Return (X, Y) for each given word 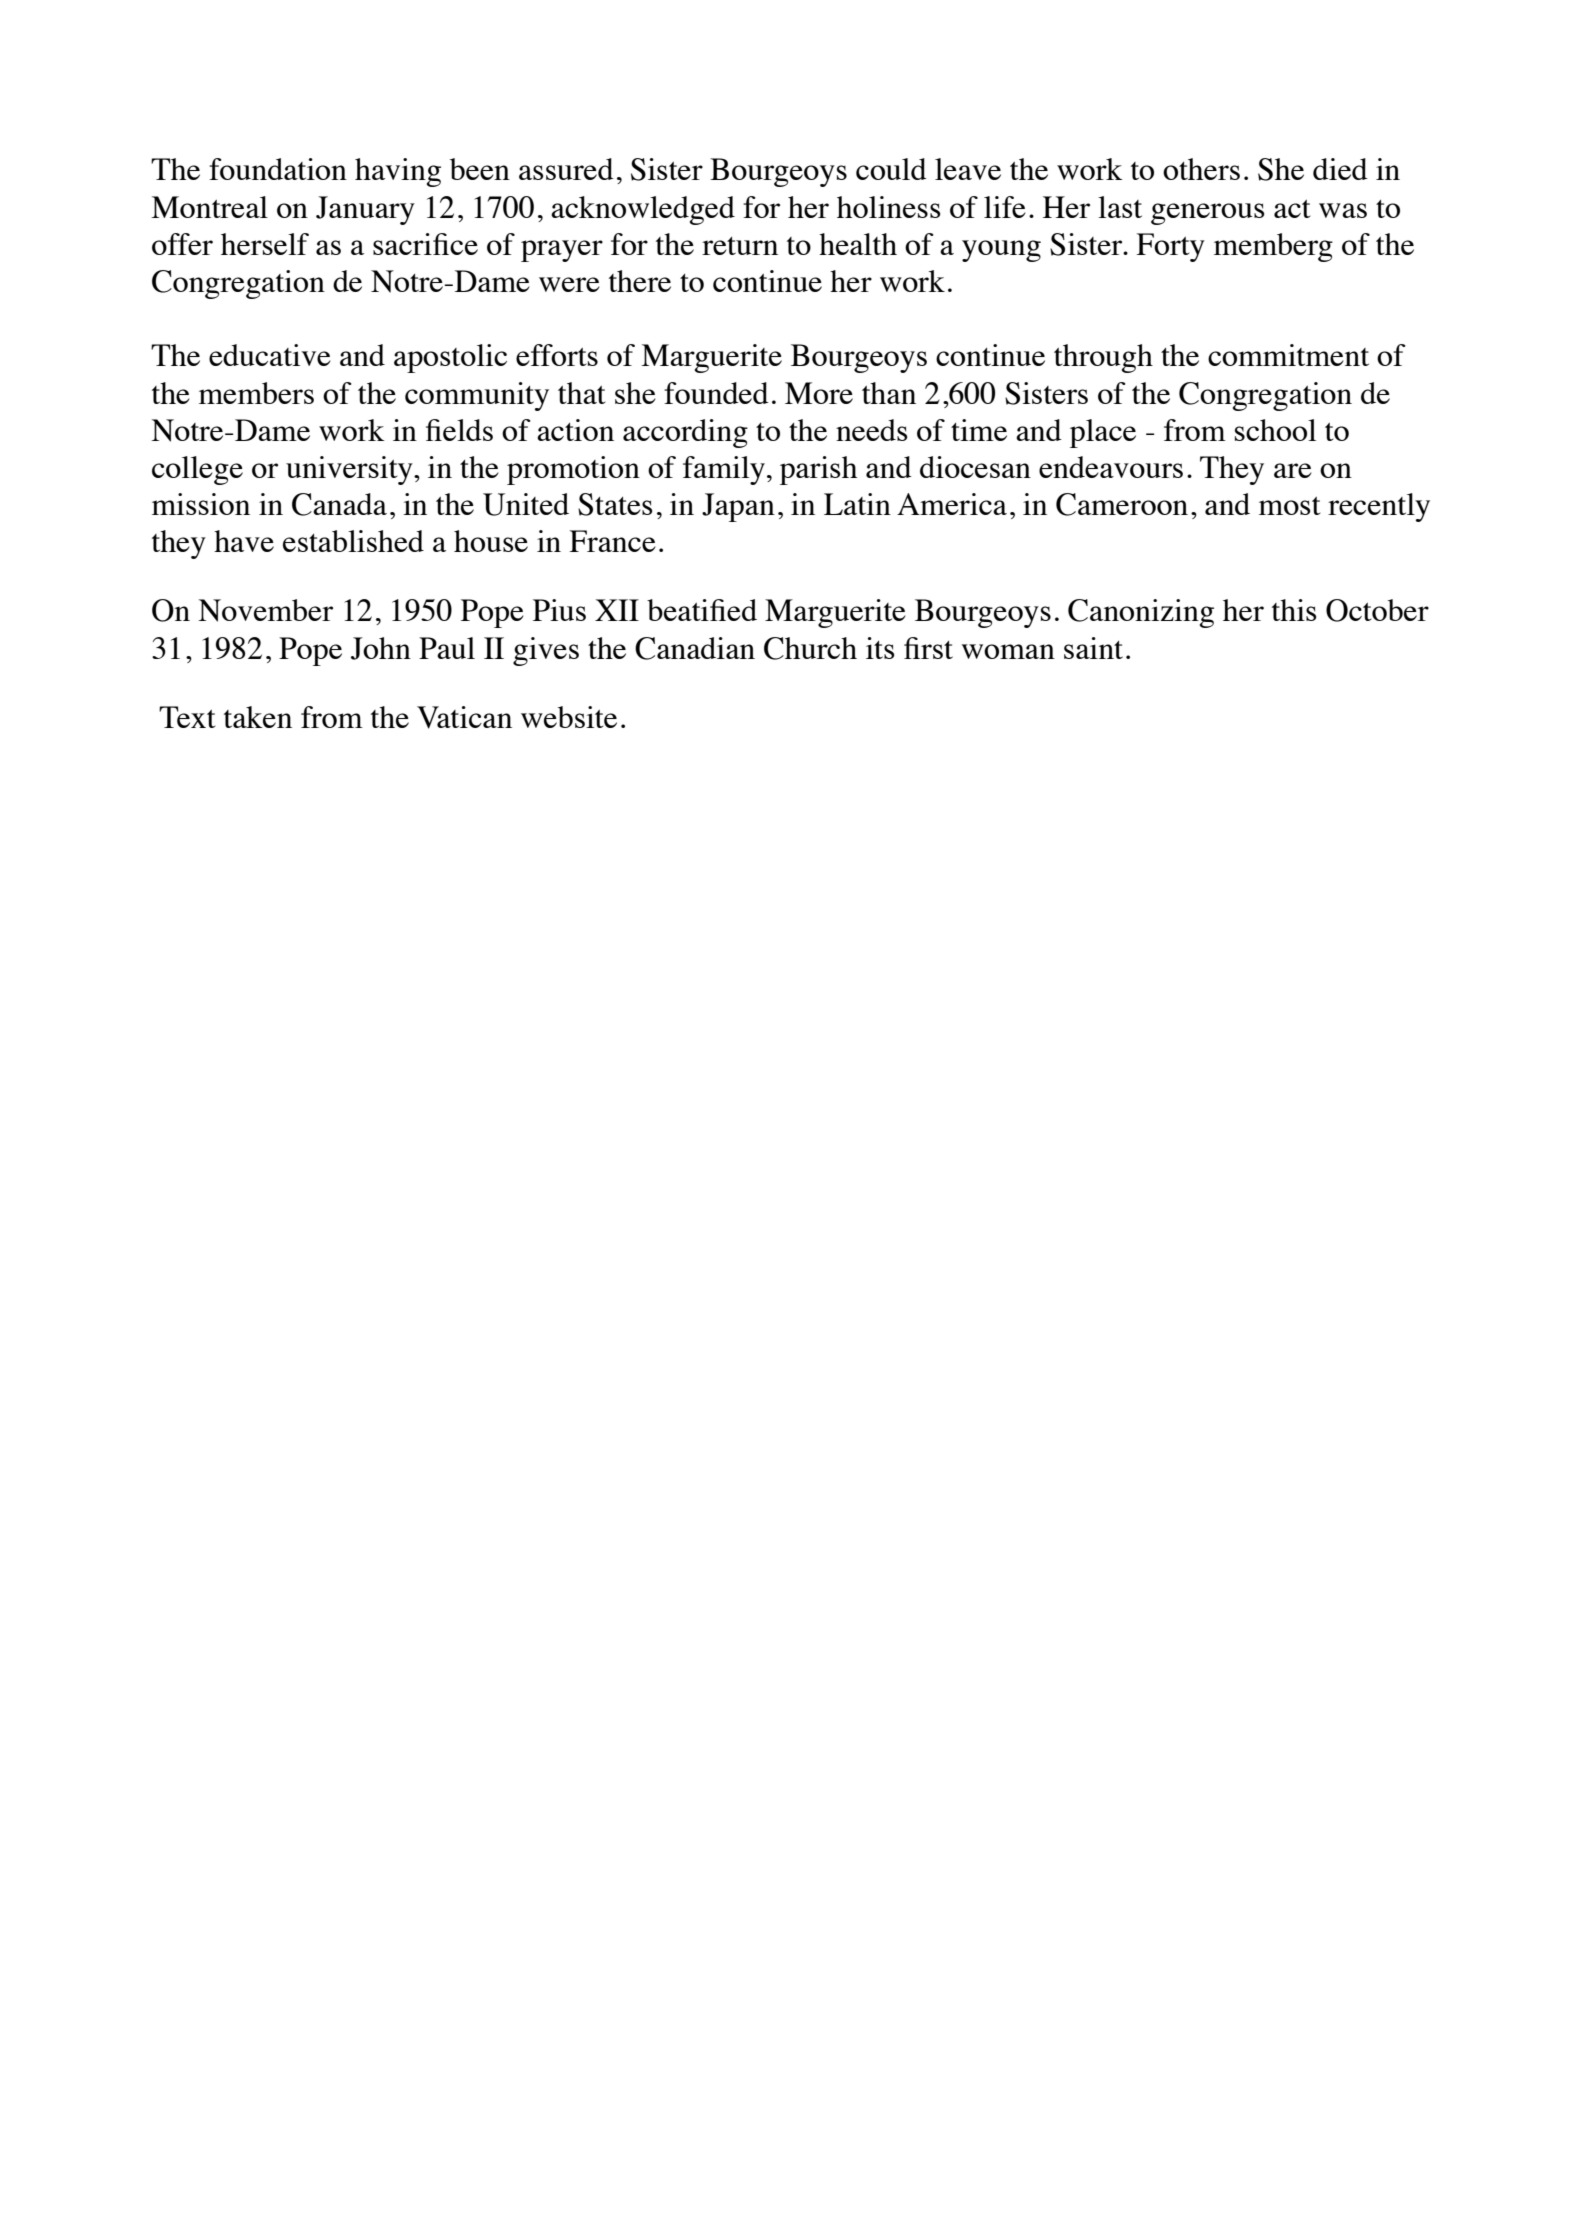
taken (258, 717)
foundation (278, 169)
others (1201, 169)
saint (1093, 648)
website (569, 717)
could (891, 169)
